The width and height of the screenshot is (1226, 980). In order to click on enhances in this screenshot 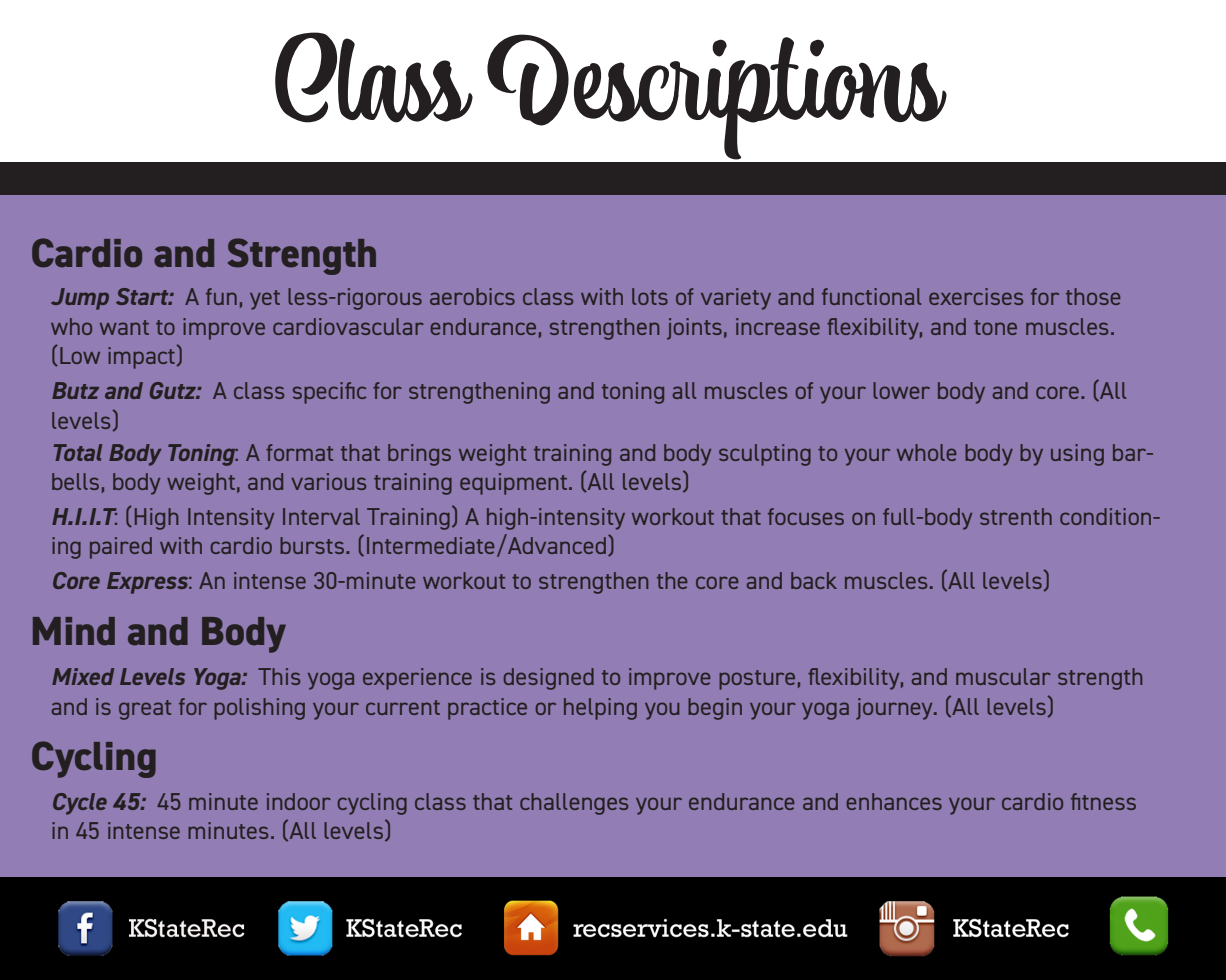, I will do `click(894, 801)`.
